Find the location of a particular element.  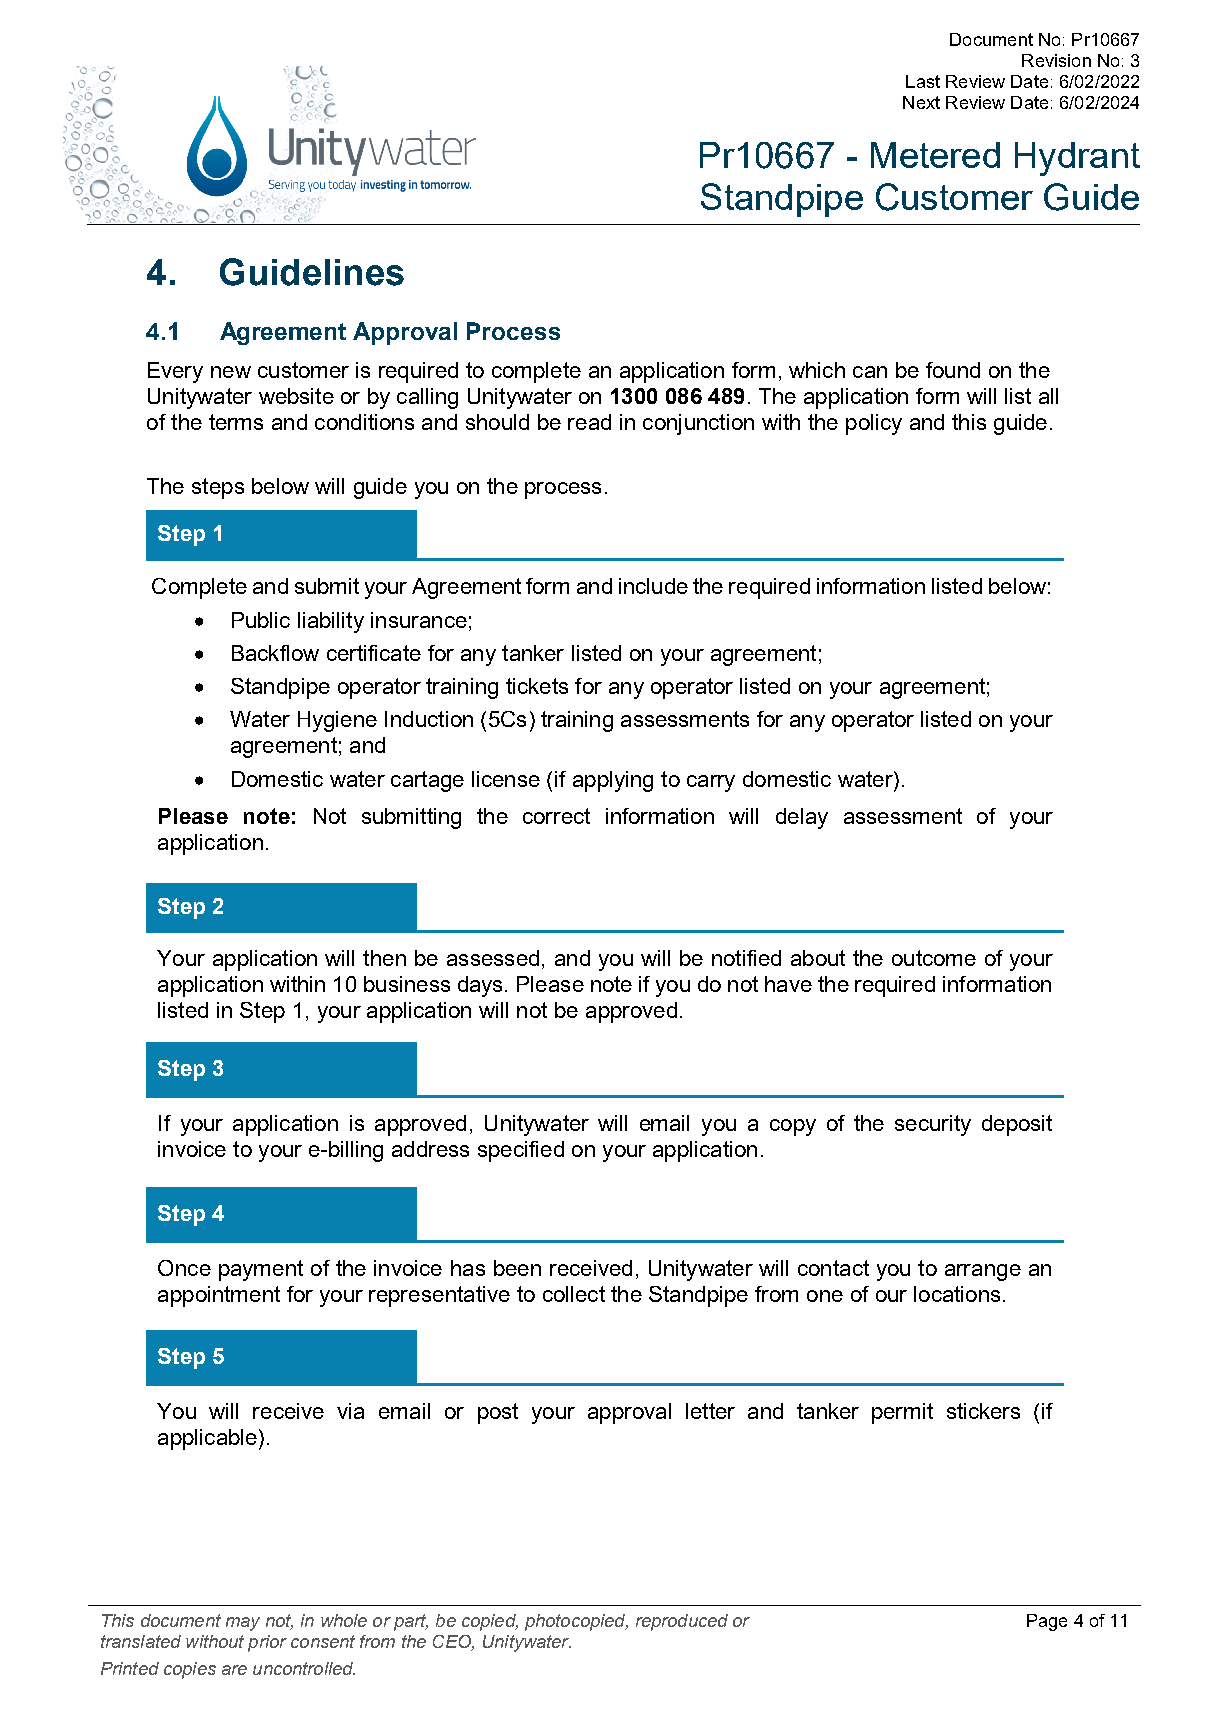

then is located at coordinates (384, 958).
